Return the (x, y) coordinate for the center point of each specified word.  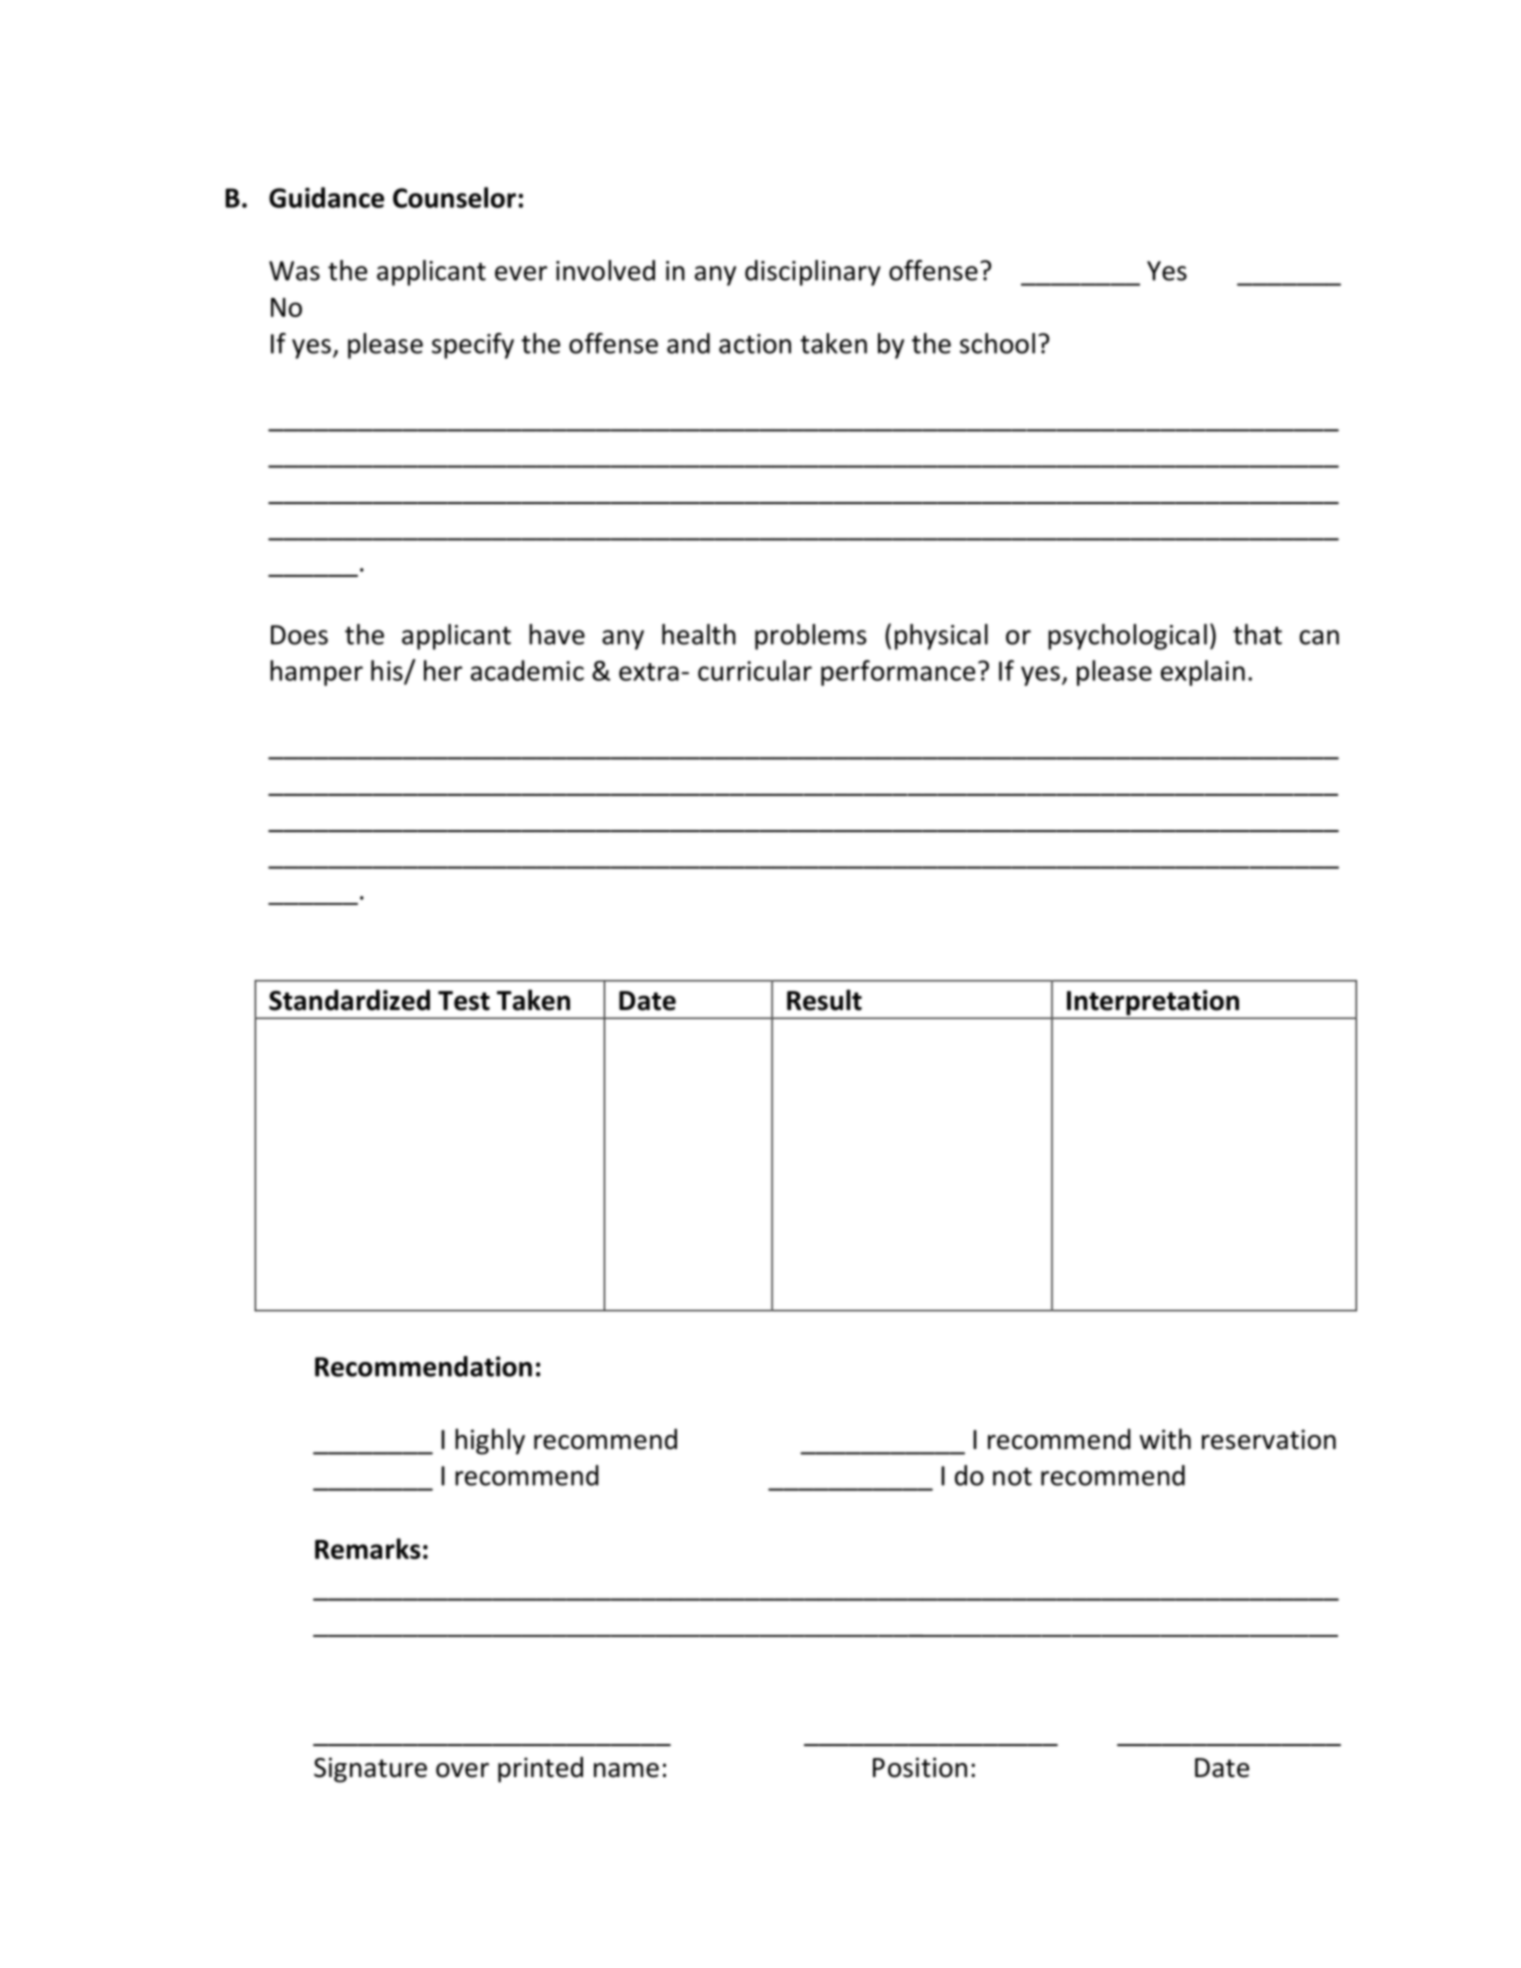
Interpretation (1153, 1004)
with (1165, 1439)
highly (490, 1441)
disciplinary (813, 273)
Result (824, 1000)
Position (920, 1767)
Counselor (454, 197)
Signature (370, 1770)
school (997, 343)
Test (464, 1001)
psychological (1127, 637)
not (1012, 1477)
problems (810, 637)
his (388, 671)
